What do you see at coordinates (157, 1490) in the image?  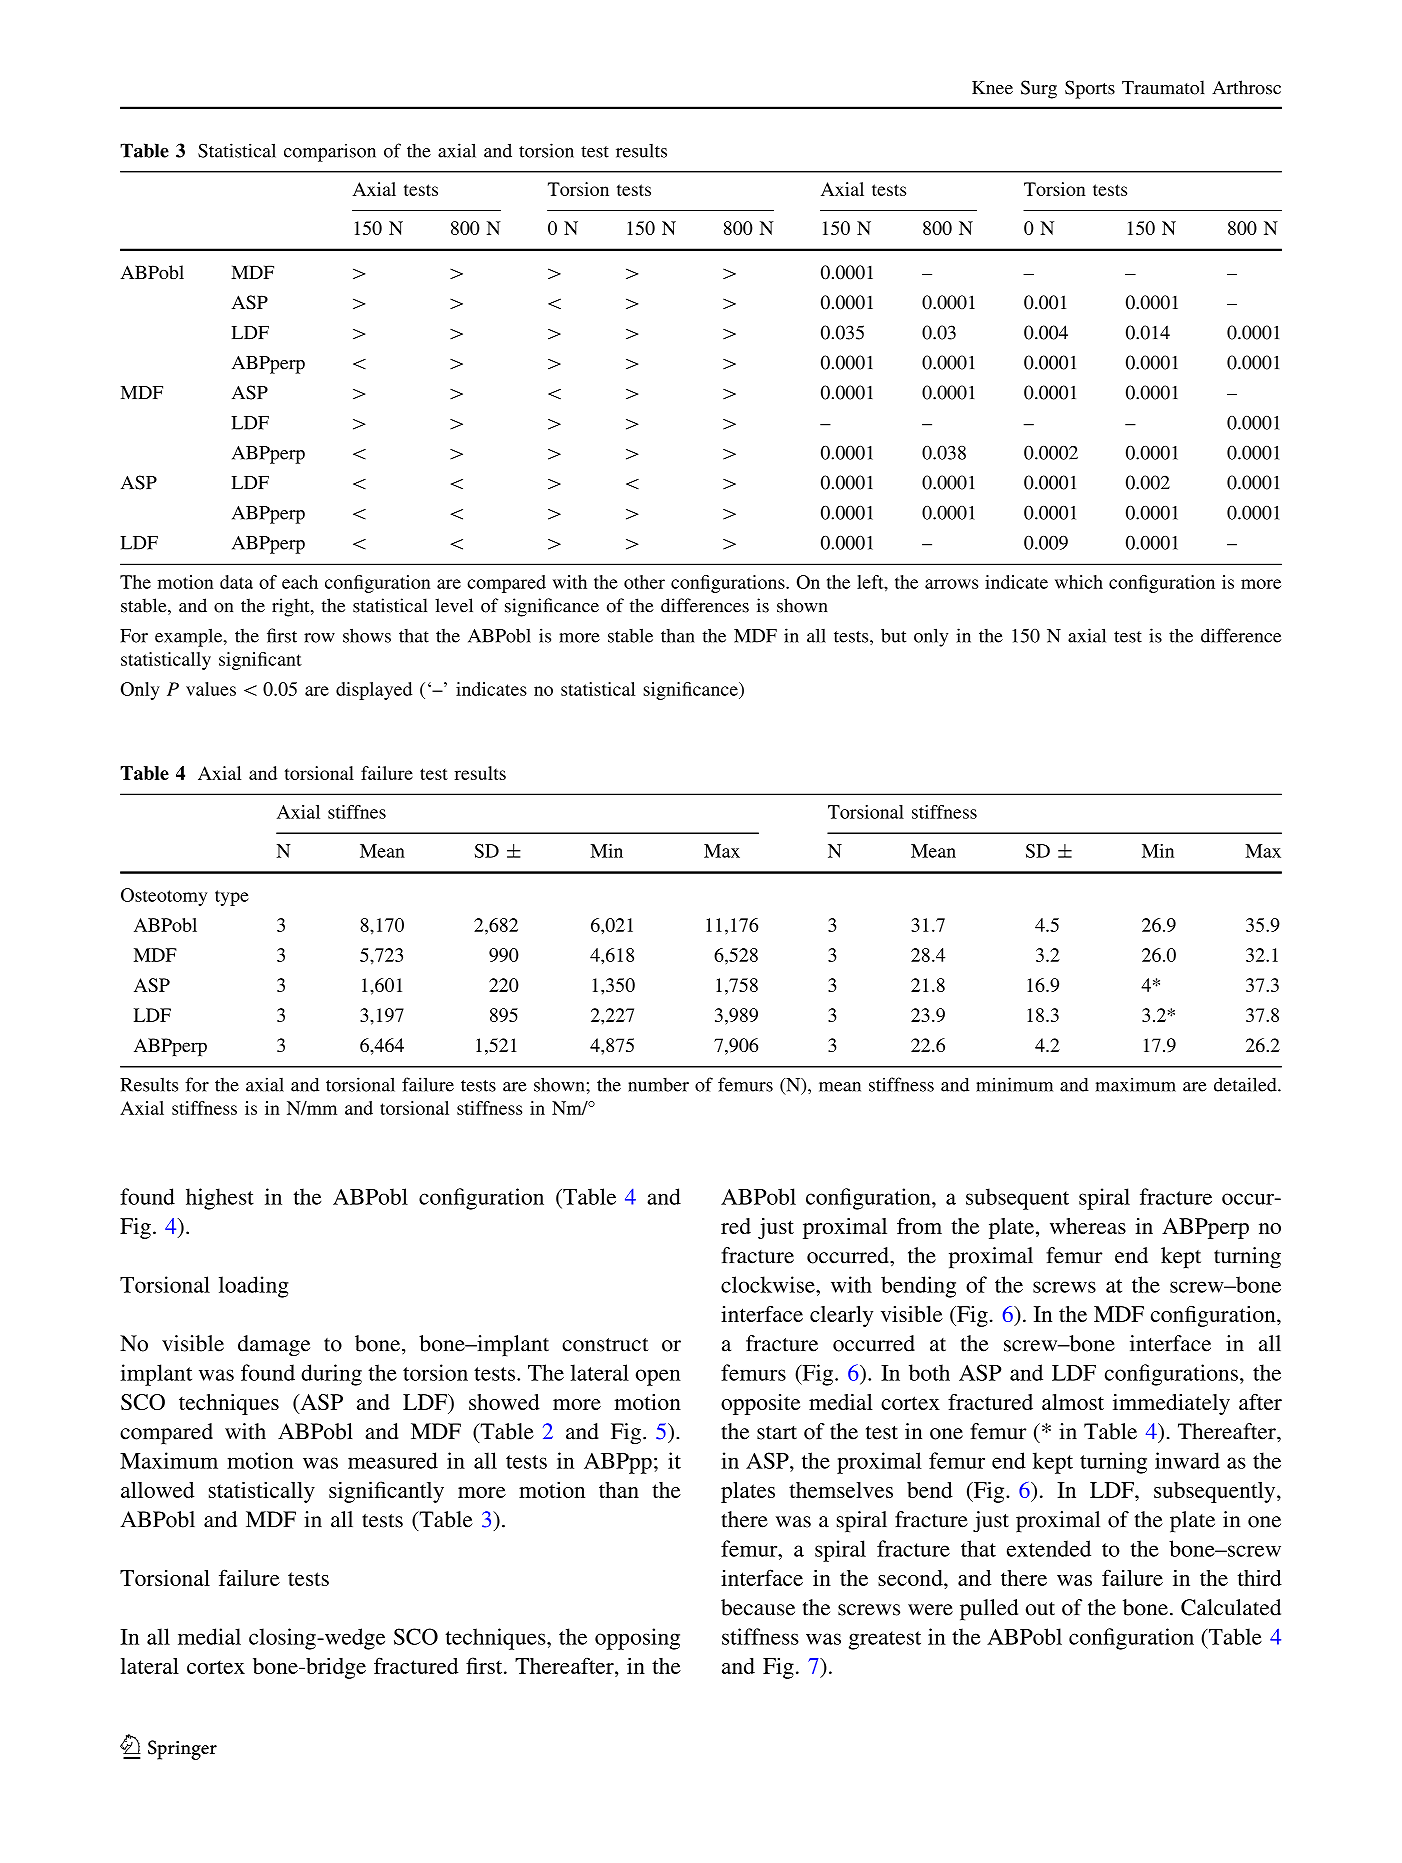 I see `allowed` at bounding box center [157, 1490].
